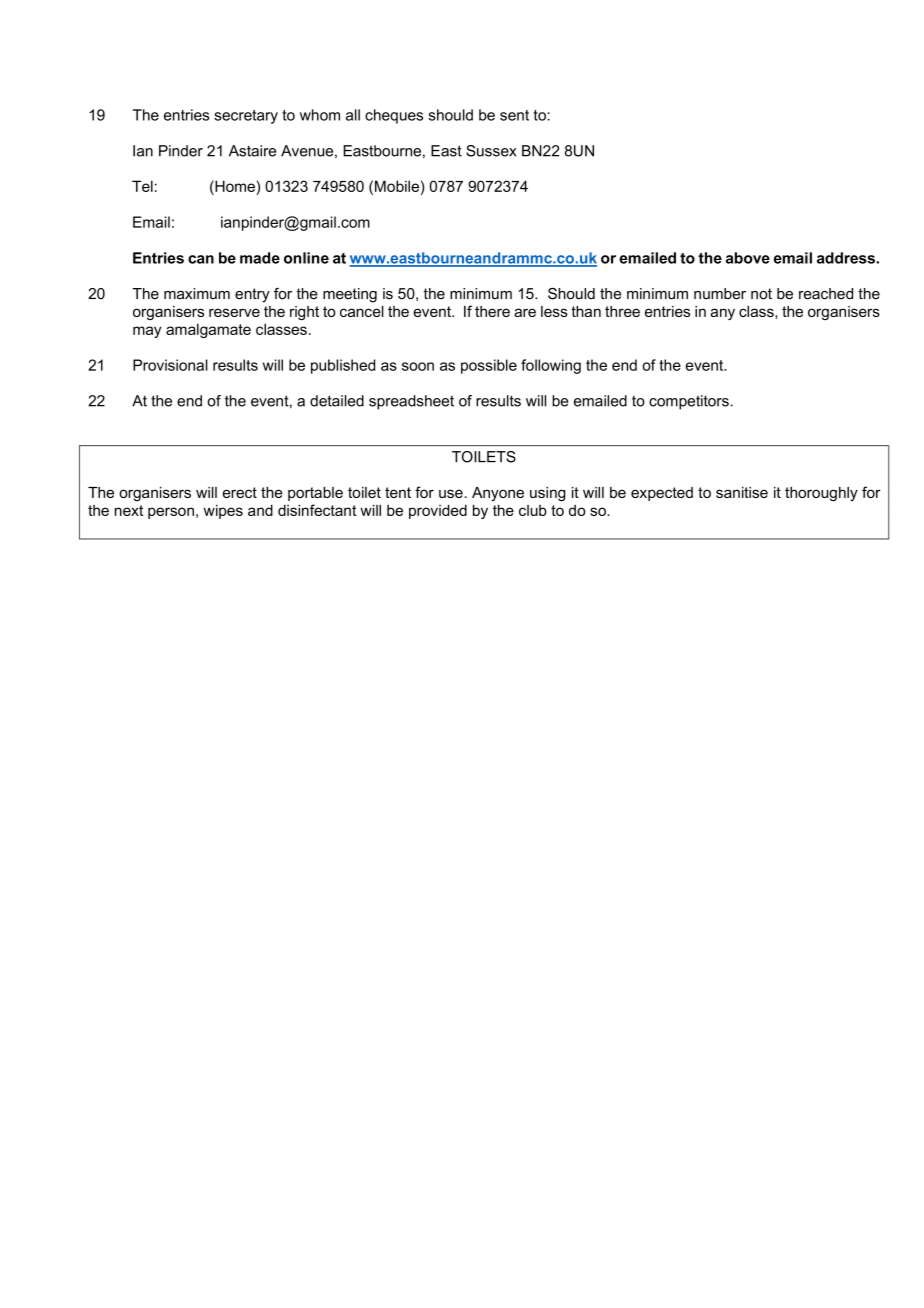 The image size is (924, 1308). Describe the element at coordinates (514, 115) in the screenshot. I see `sent` at that location.
